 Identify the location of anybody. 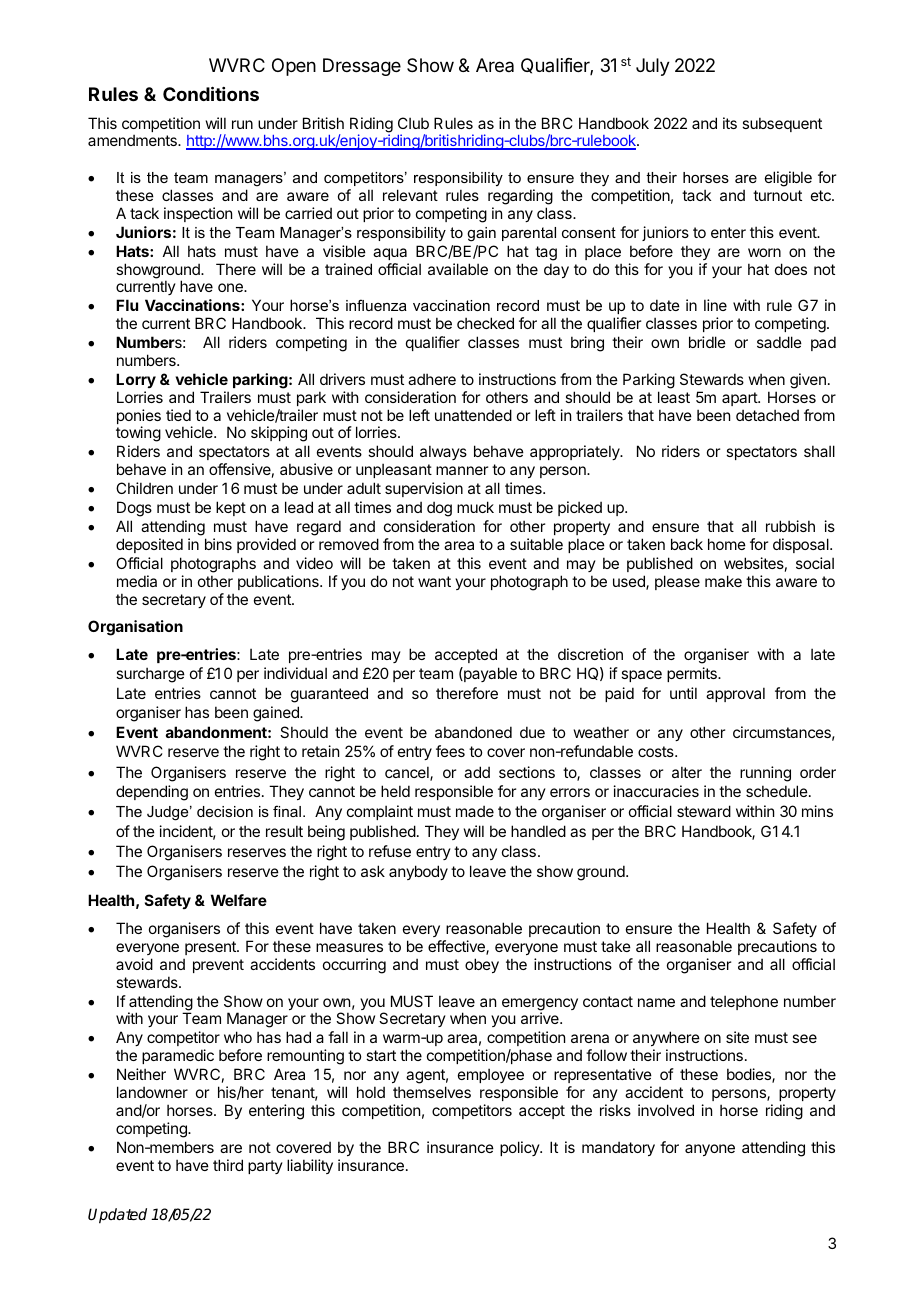
(418, 872).
